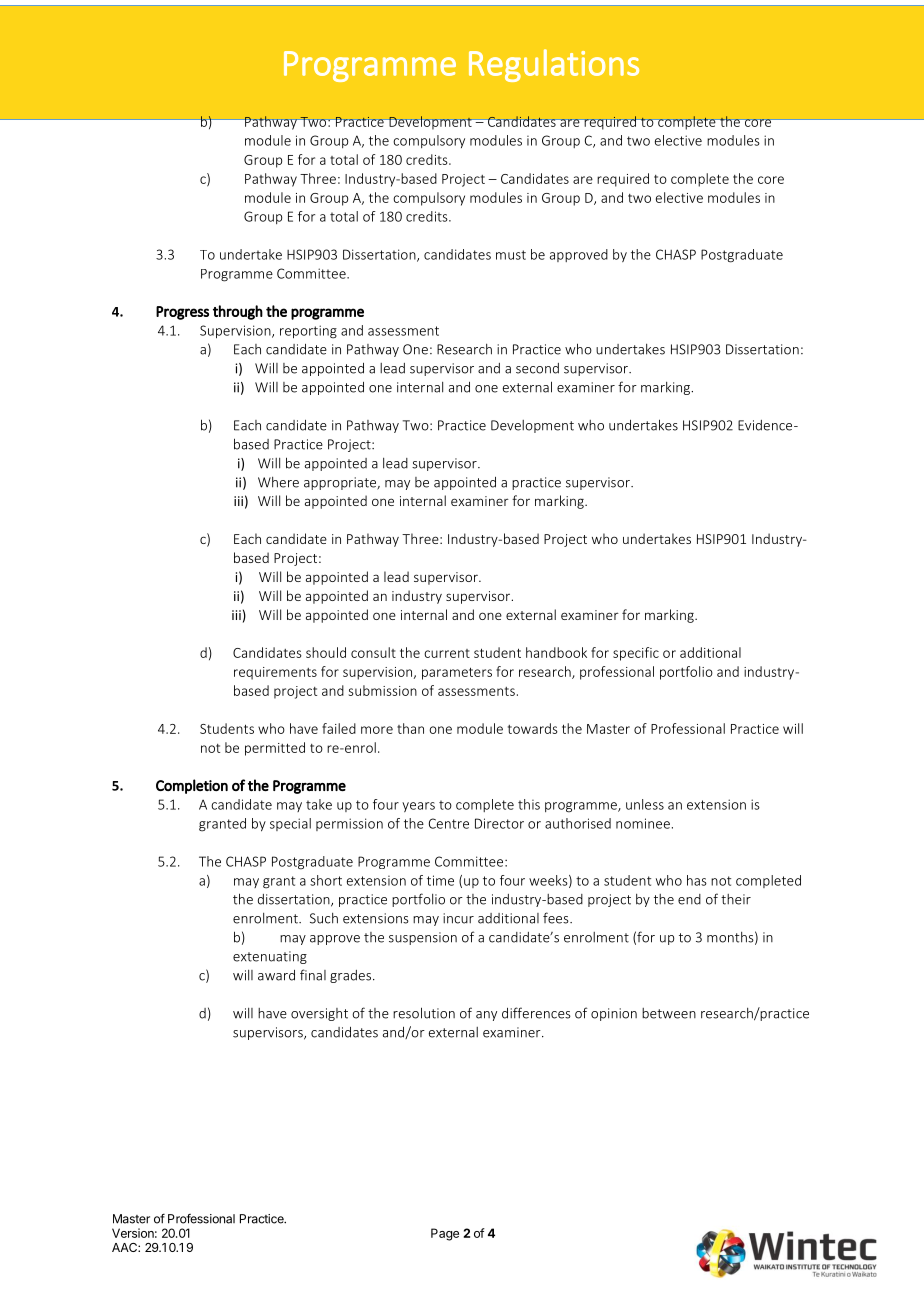  What do you see at coordinates (511, 255) in the page?
I see `must` at bounding box center [511, 255].
